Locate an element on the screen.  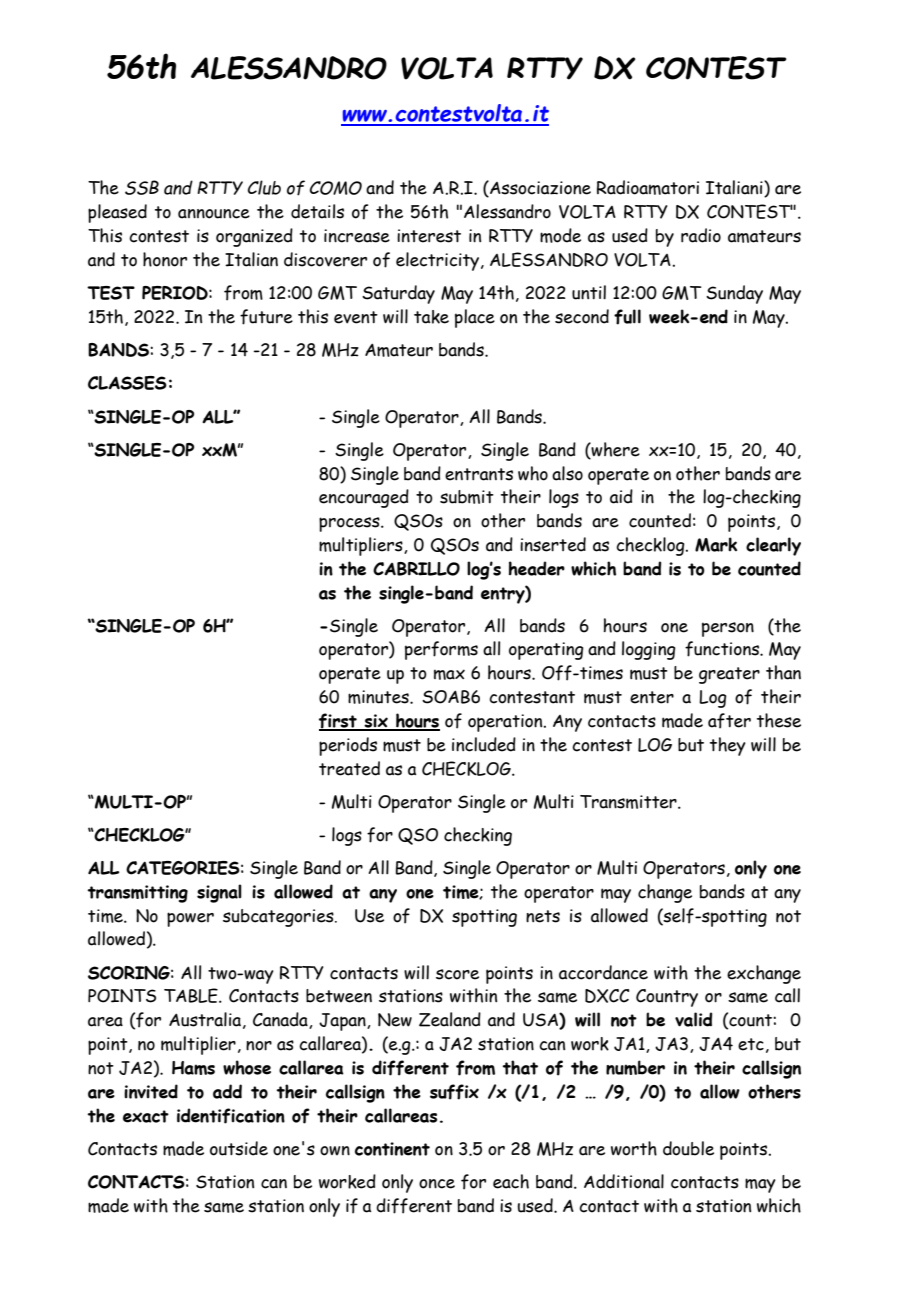
Sunday is located at coordinates (734, 294).
